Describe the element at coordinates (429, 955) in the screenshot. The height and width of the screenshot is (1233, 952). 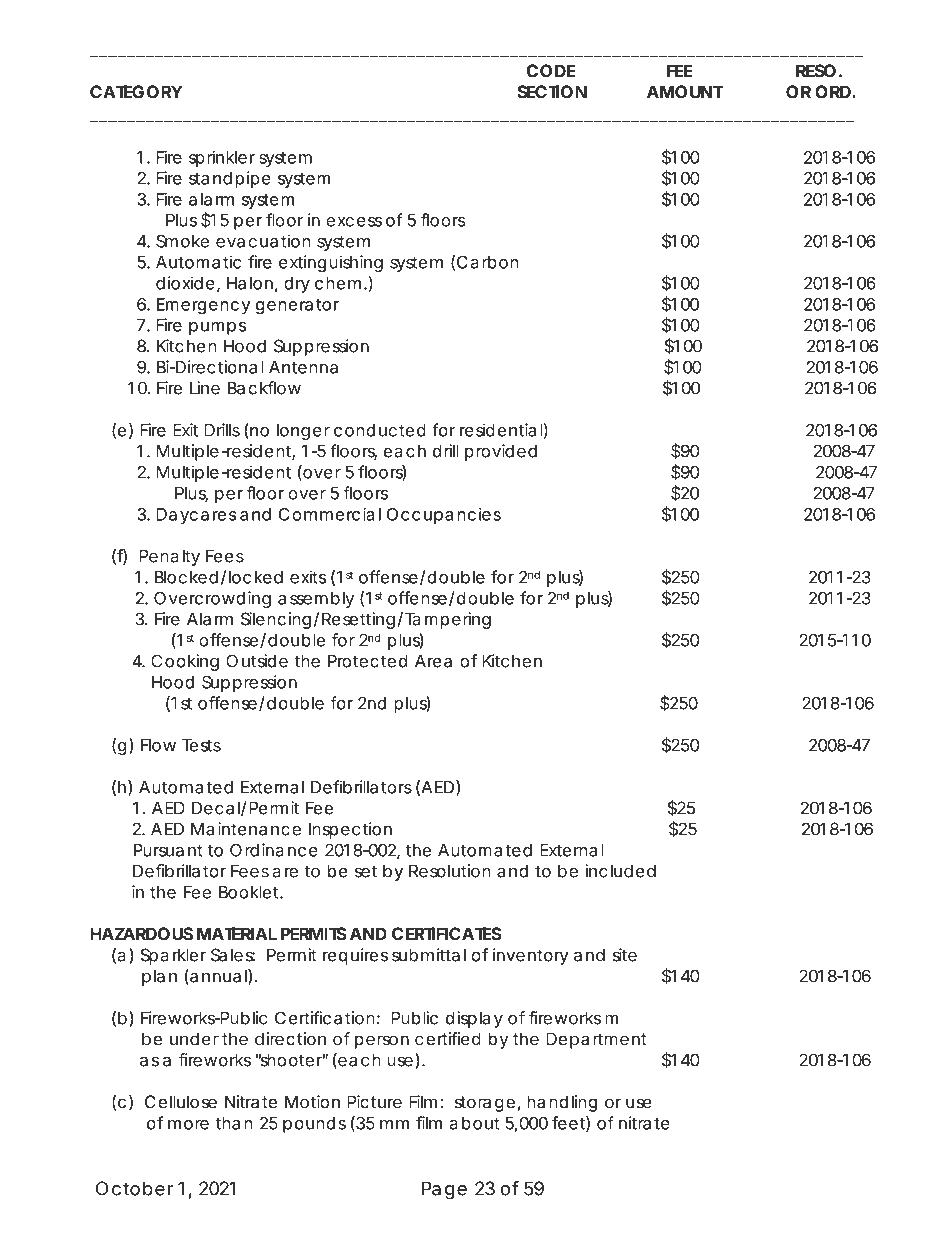
I see `submittal` at that location.
